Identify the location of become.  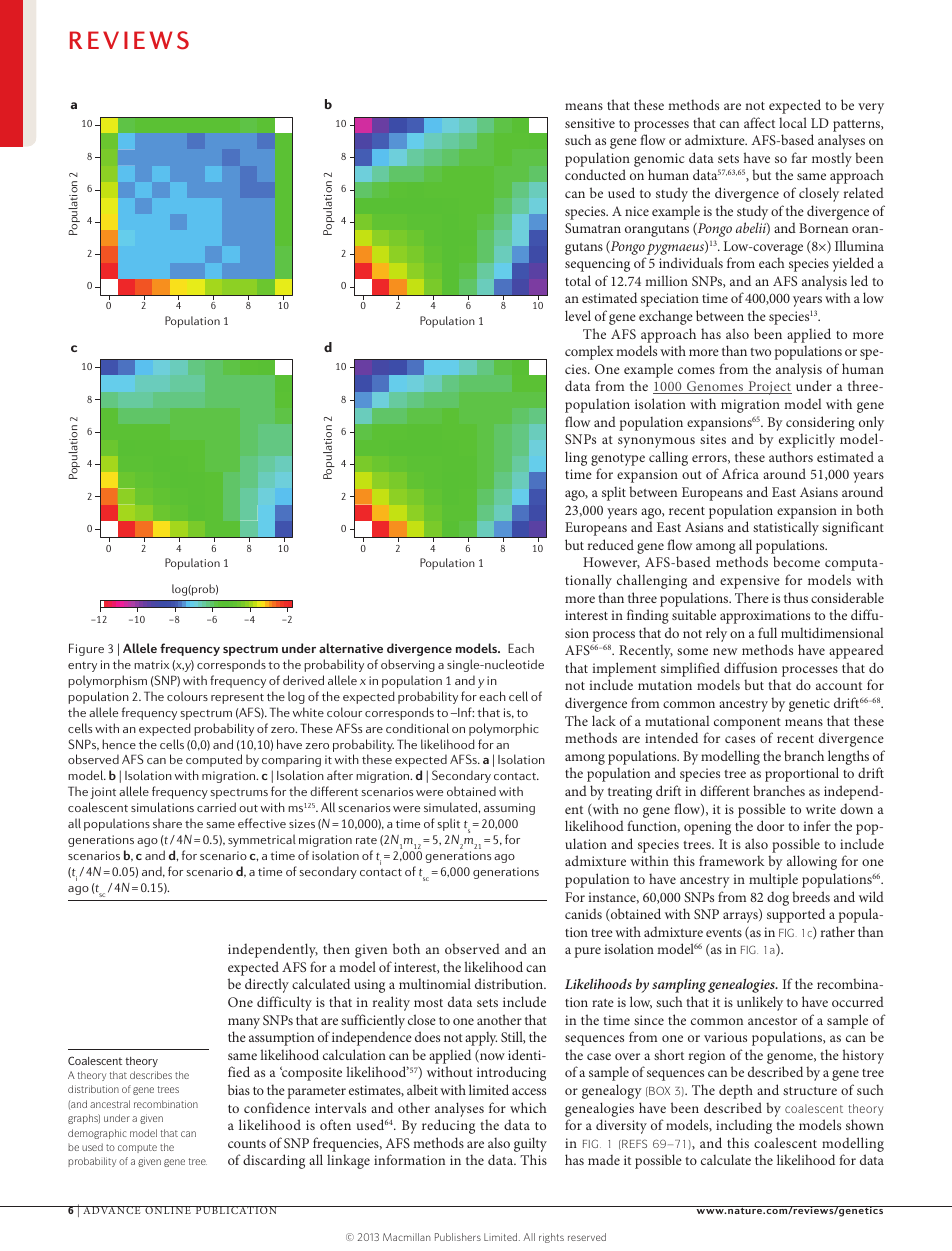
(796, 561).
